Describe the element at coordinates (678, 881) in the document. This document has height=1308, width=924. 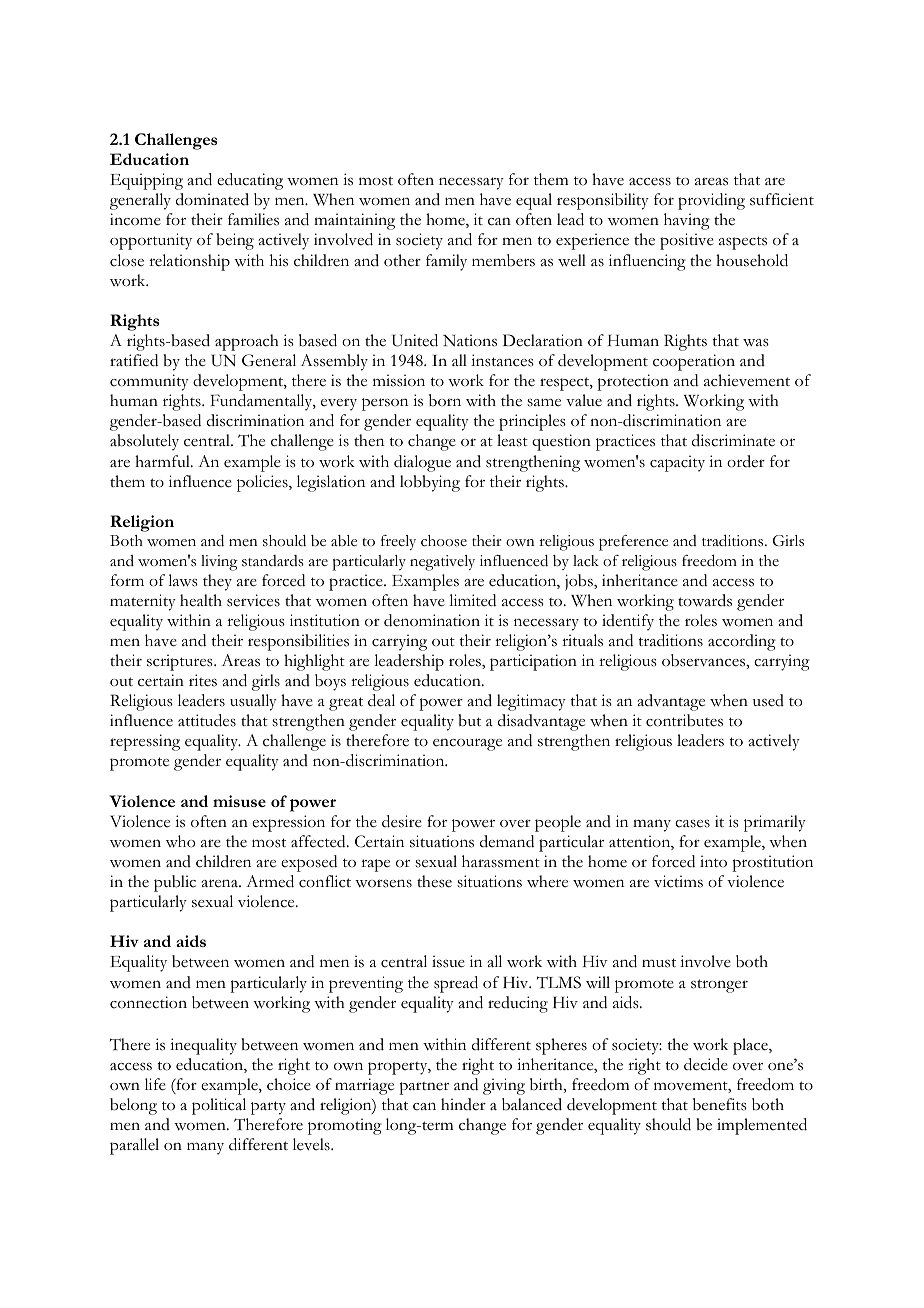
I see `victims` at that location.
